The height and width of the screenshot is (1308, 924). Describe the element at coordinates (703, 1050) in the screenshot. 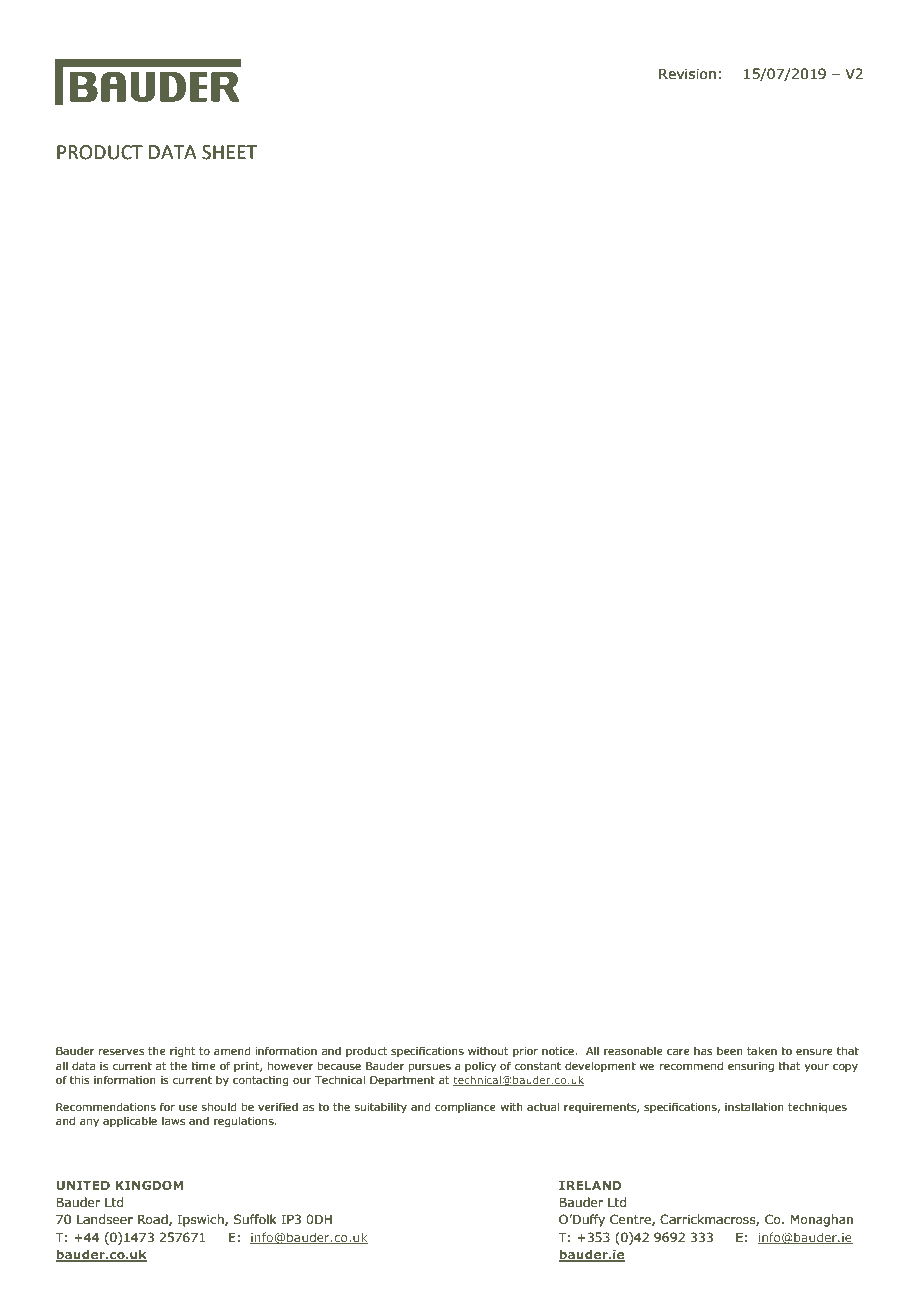

I see `has` at that location.
